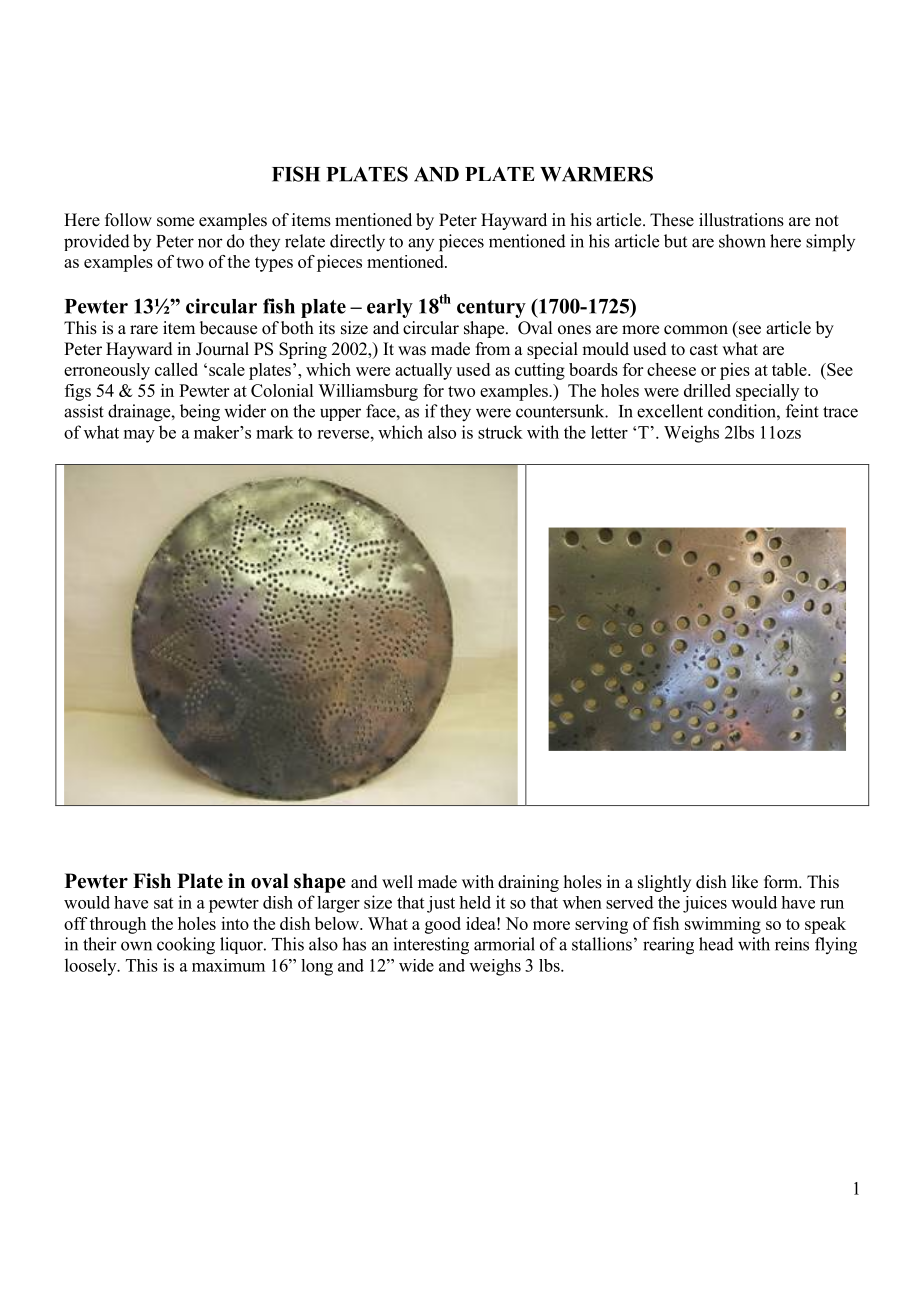  I want to click on form, so click(782, 882).
